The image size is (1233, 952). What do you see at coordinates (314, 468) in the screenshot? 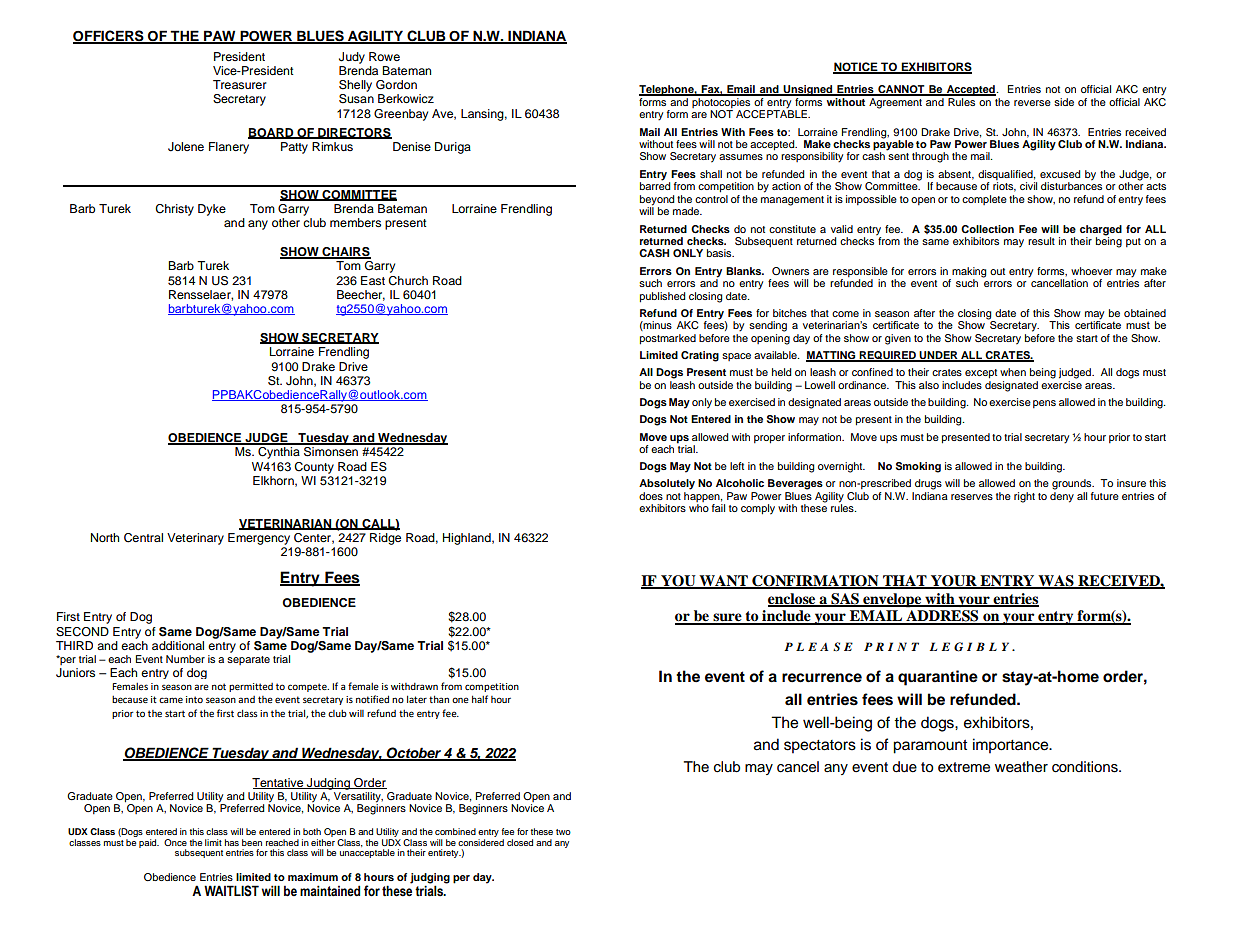
I see `County` at bounding box center [314, 468].
